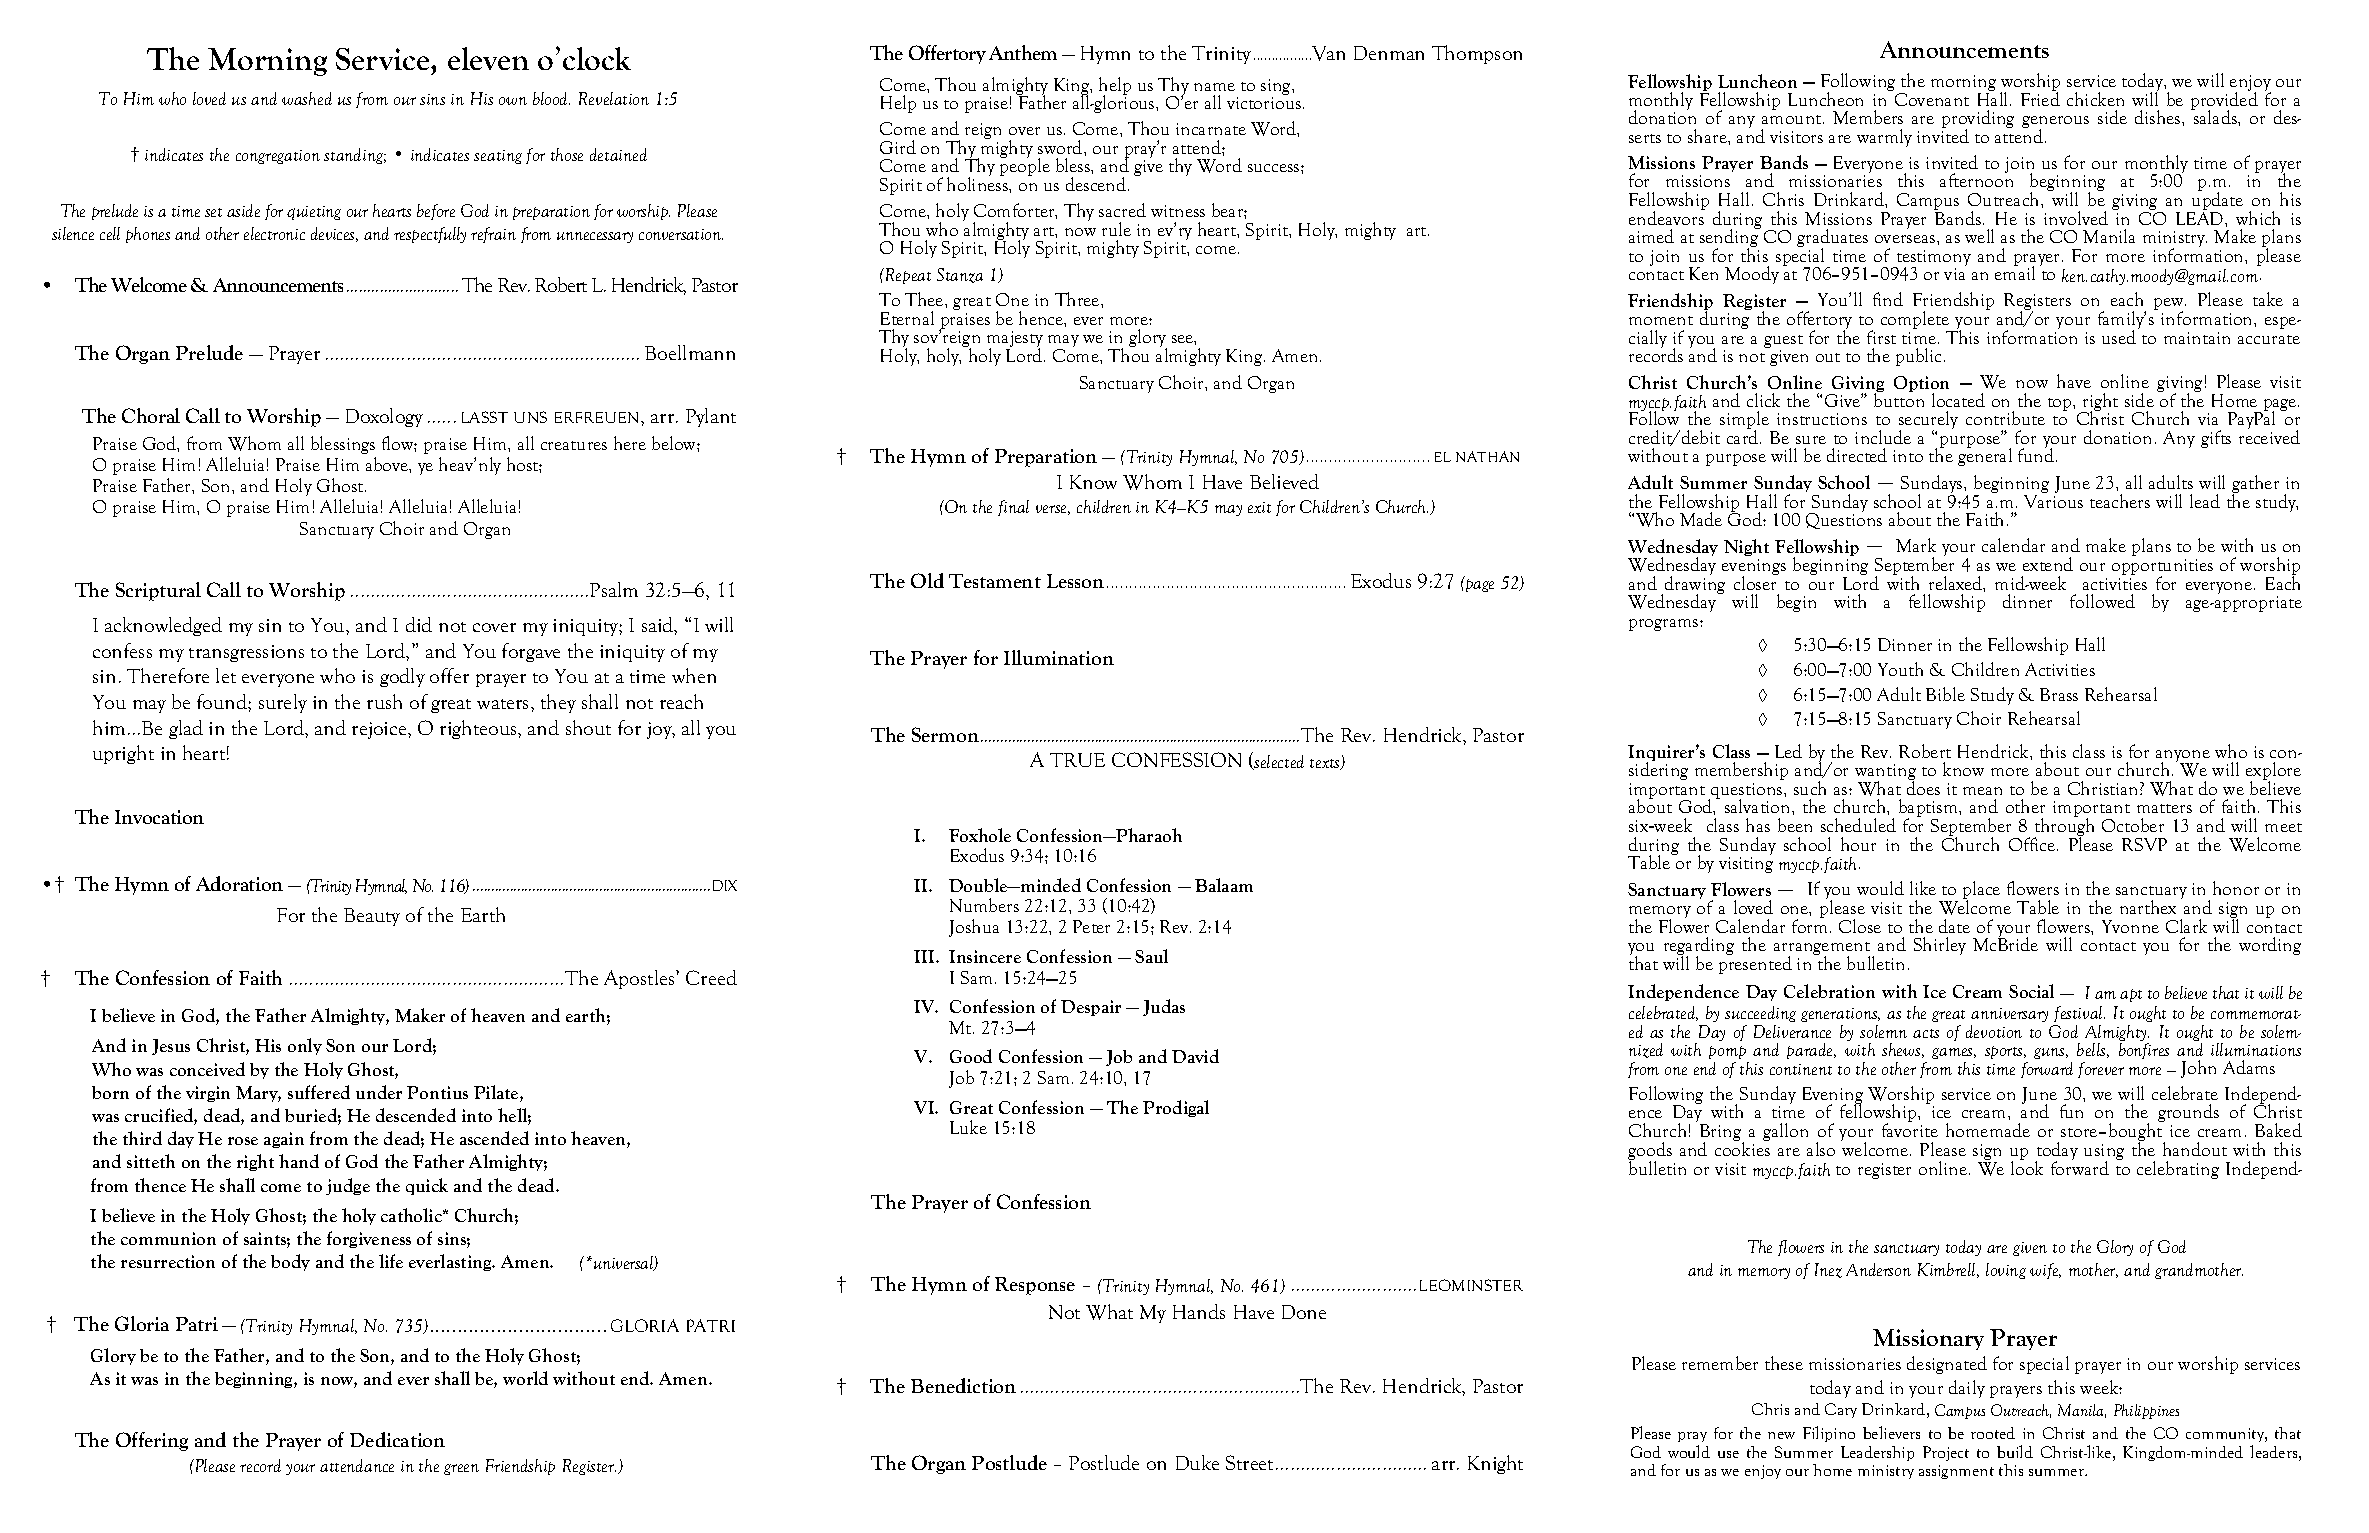 The height and width of the document is (1533, 2369). What do you see at coordinates (1077, 760) in the document?
I see `TRUE` at bounding box center [1077, 760].
